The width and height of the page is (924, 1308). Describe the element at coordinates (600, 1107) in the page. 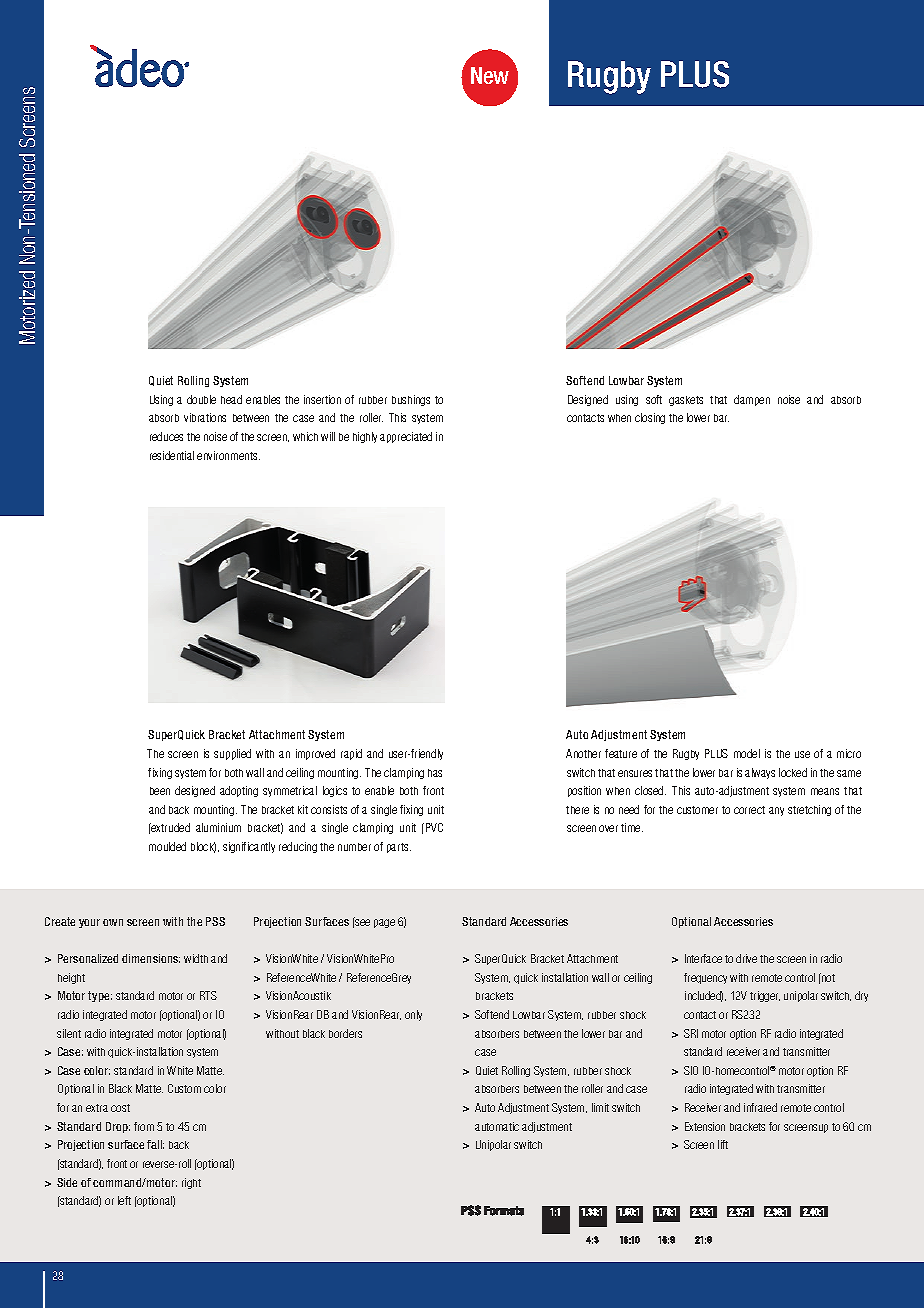

I see `limit` at that location.
